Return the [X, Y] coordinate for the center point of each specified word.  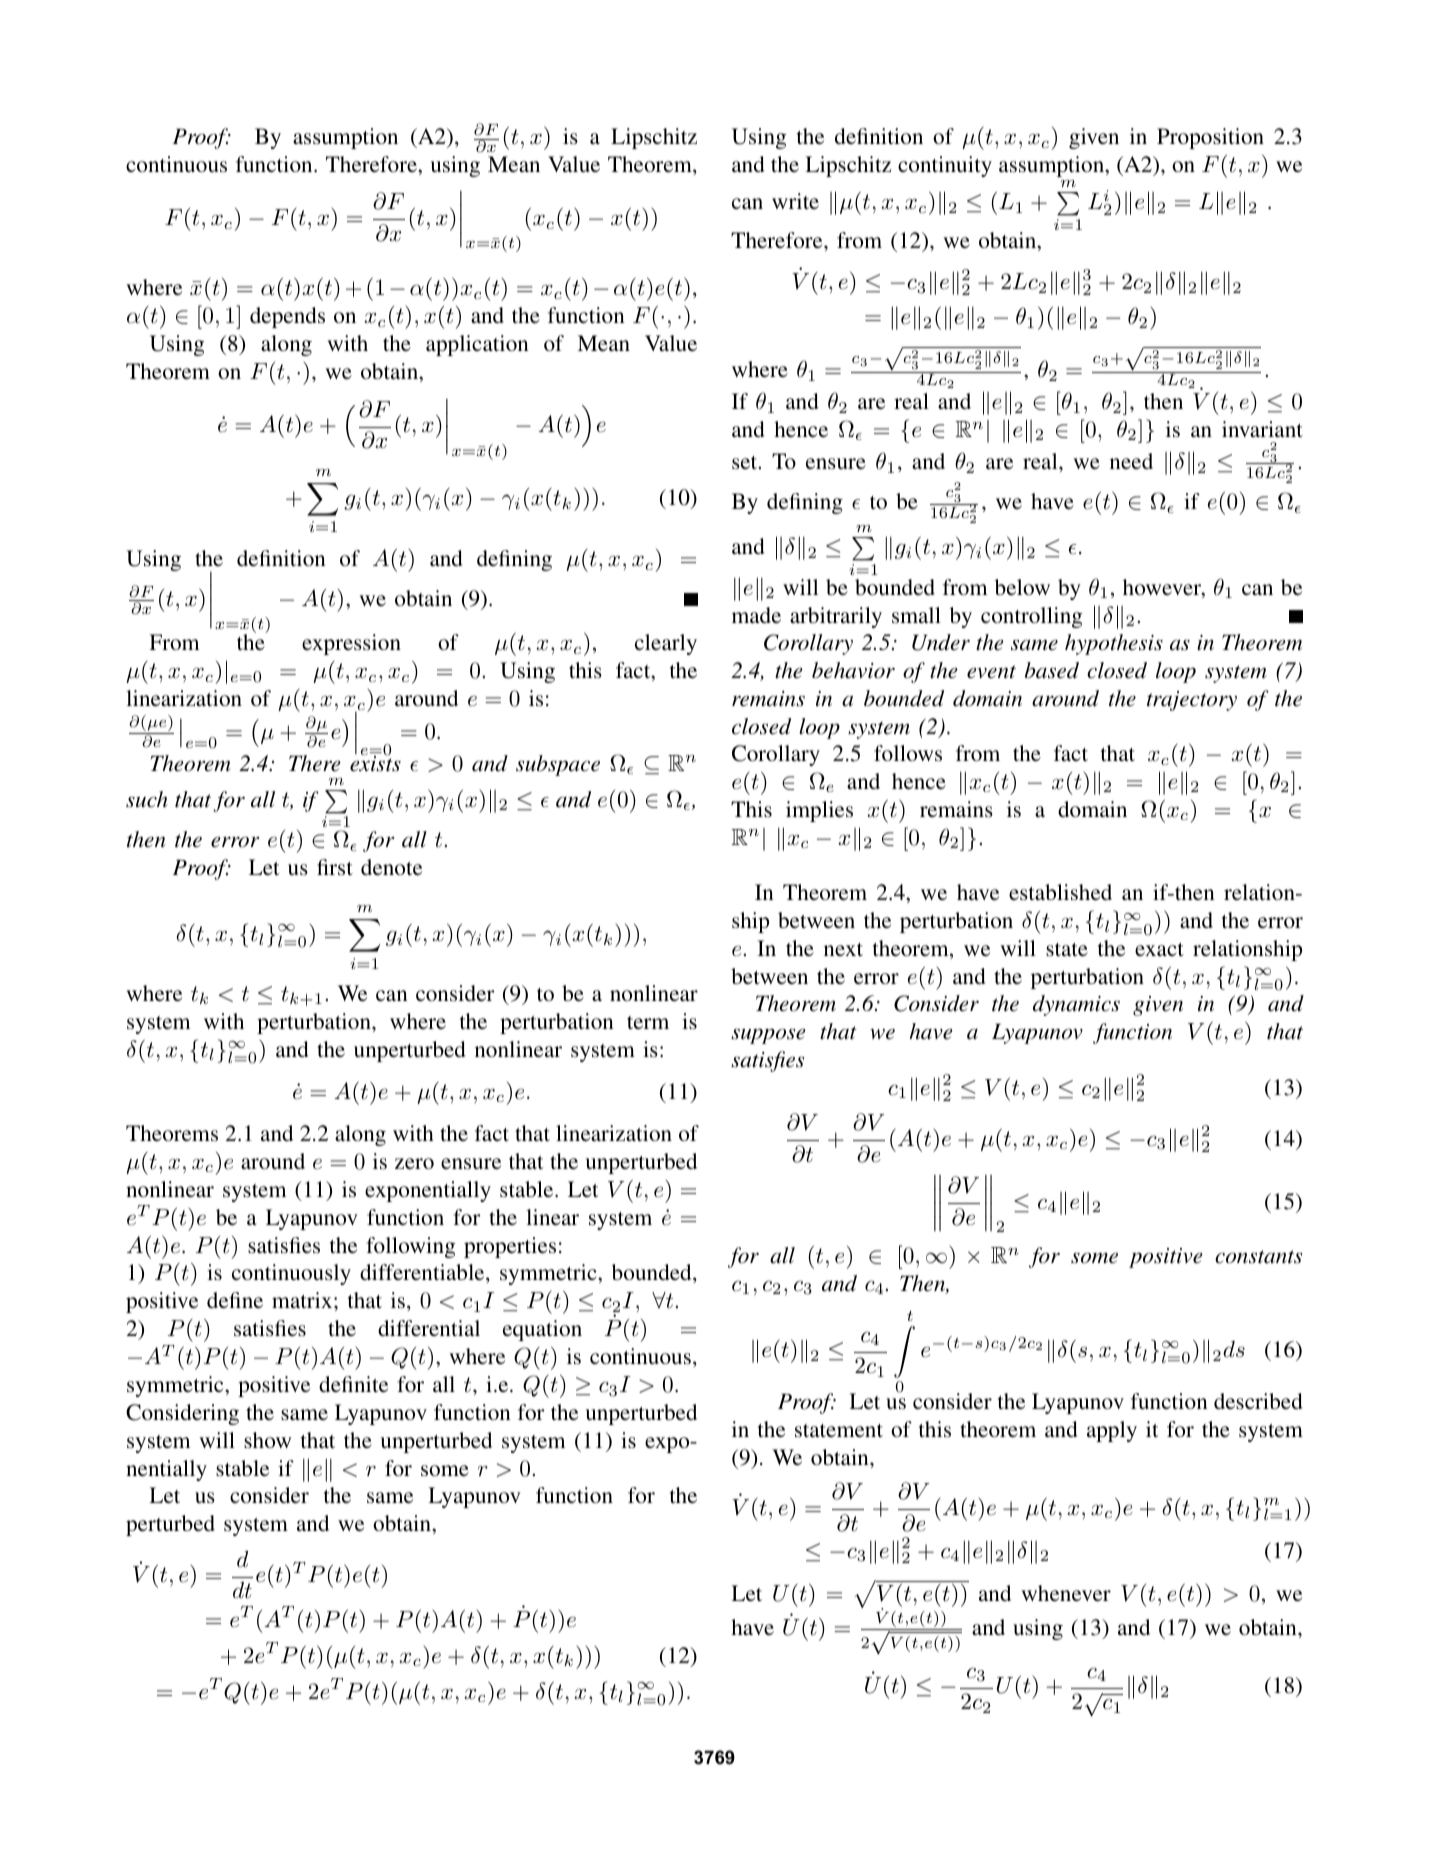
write [795, 201]
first [335, 867]
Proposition [1210, 138]
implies [819, 811]
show [267, 1440]
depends [287, 317]
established [1060, 892]
